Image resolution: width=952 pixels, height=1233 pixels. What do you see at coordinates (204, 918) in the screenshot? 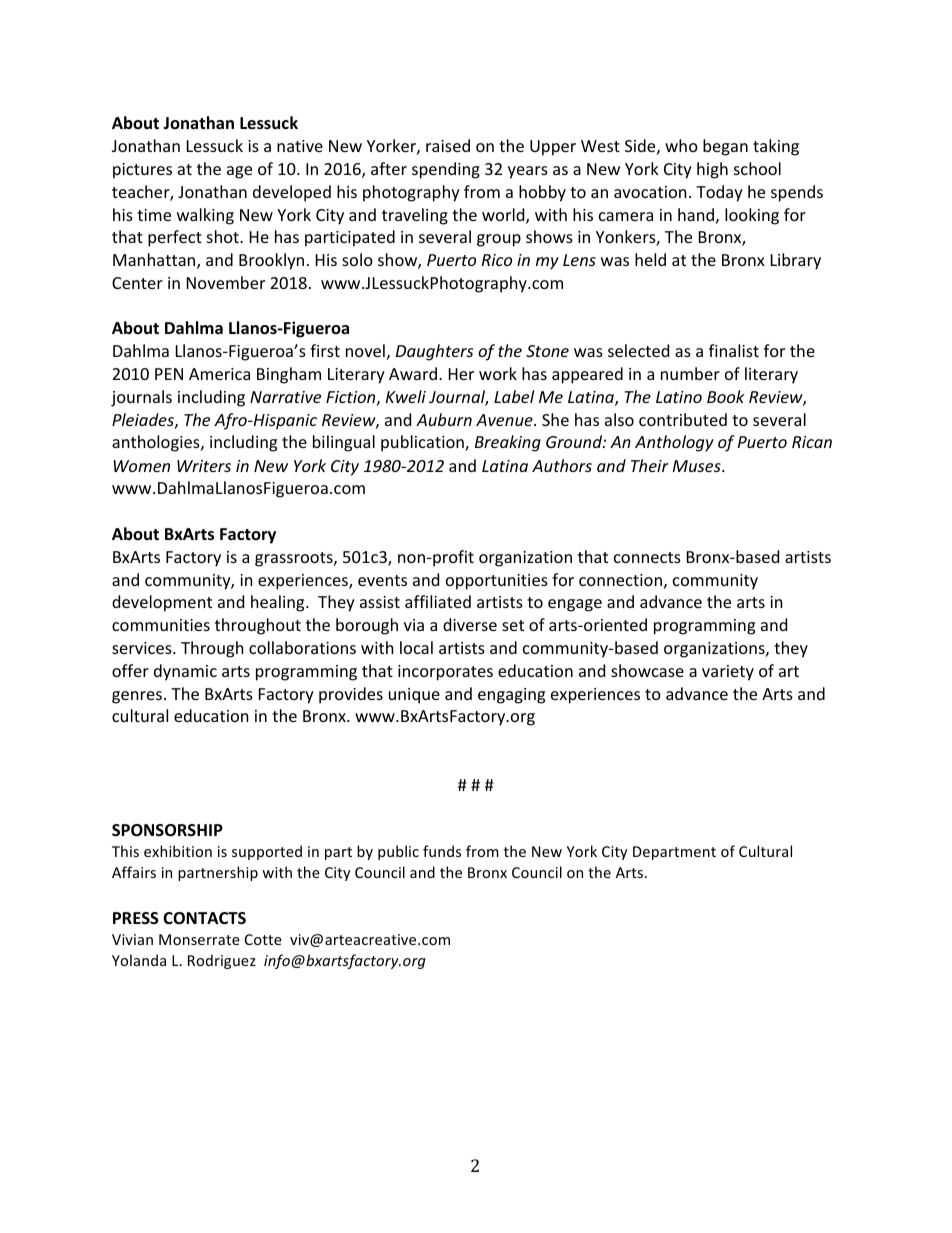
I see `CONTACTS` at bounding box center [204, 918].
